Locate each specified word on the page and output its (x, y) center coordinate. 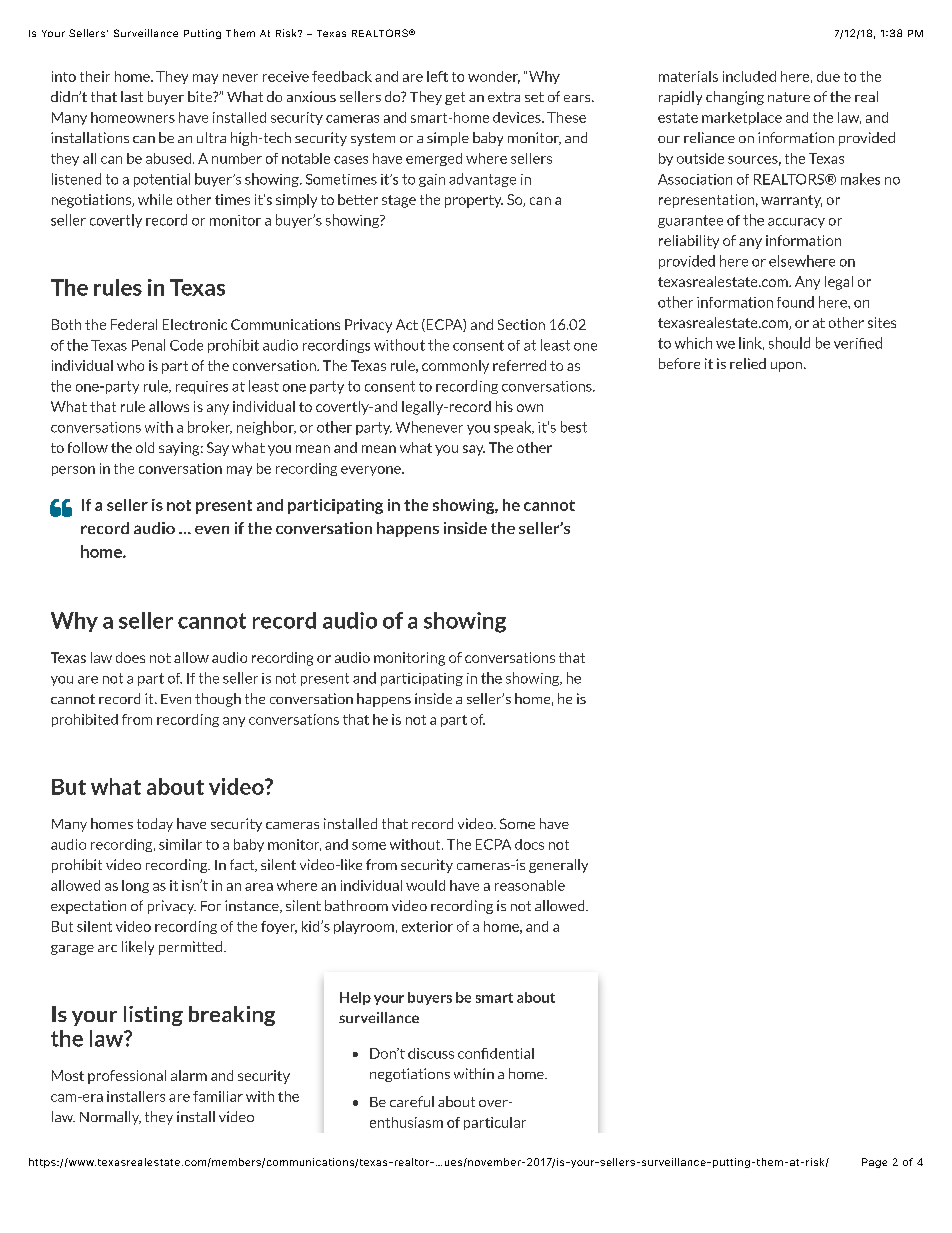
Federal (134, 324)
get (455, 98)
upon (786, 367)
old (145, 447)
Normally (110, 1118)
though (218, 700)
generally (558, 866)
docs (529, 844)
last (132, 96)
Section (521, 324)
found (795, 302)
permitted (192, 948)
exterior (427, 926)
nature (789, 97)
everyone (372, 471)
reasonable (530, 885)
